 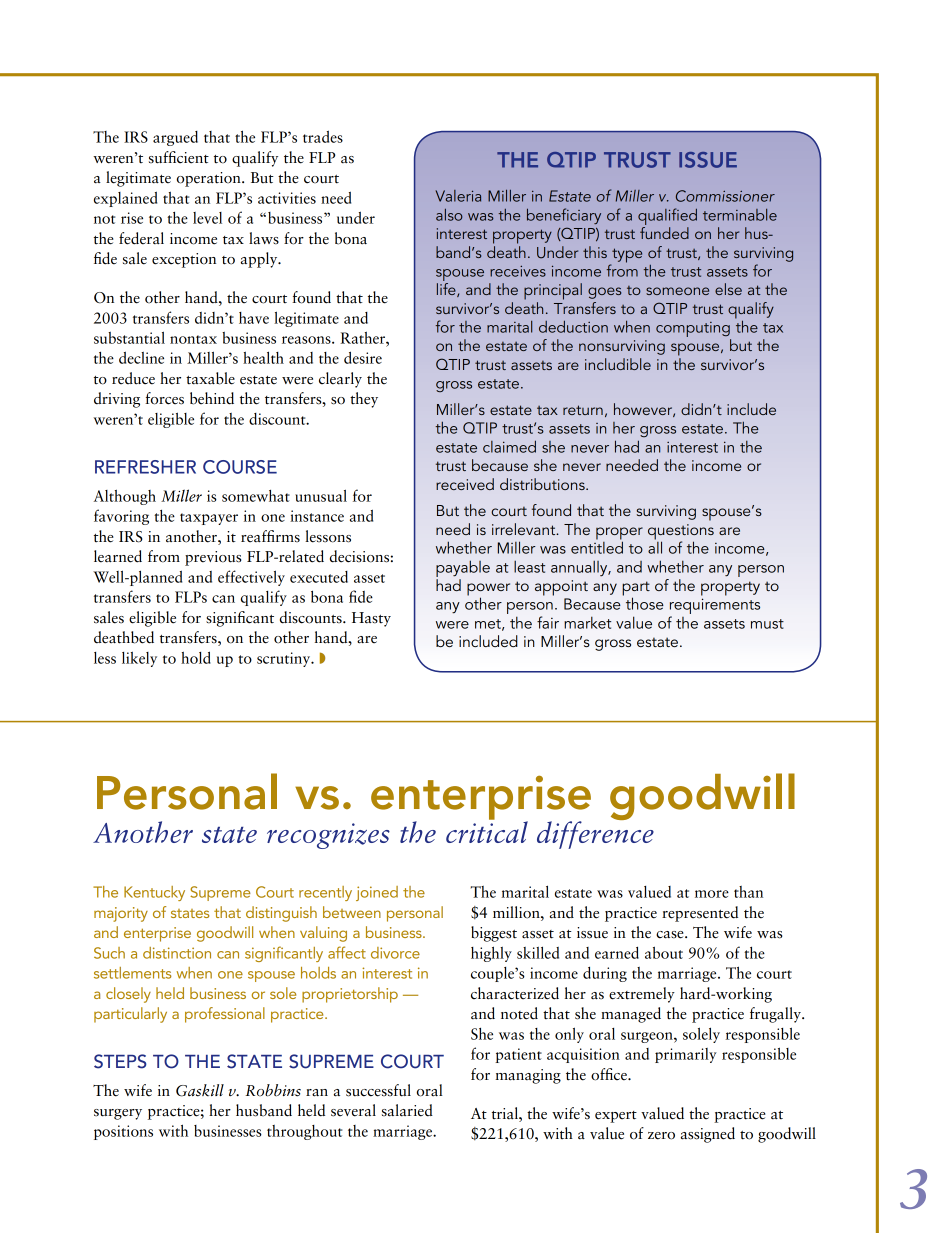 What do you see at coordinates (145, 467) in the screenshot?
I see `Refresher` at bounding box center [145, 467].
